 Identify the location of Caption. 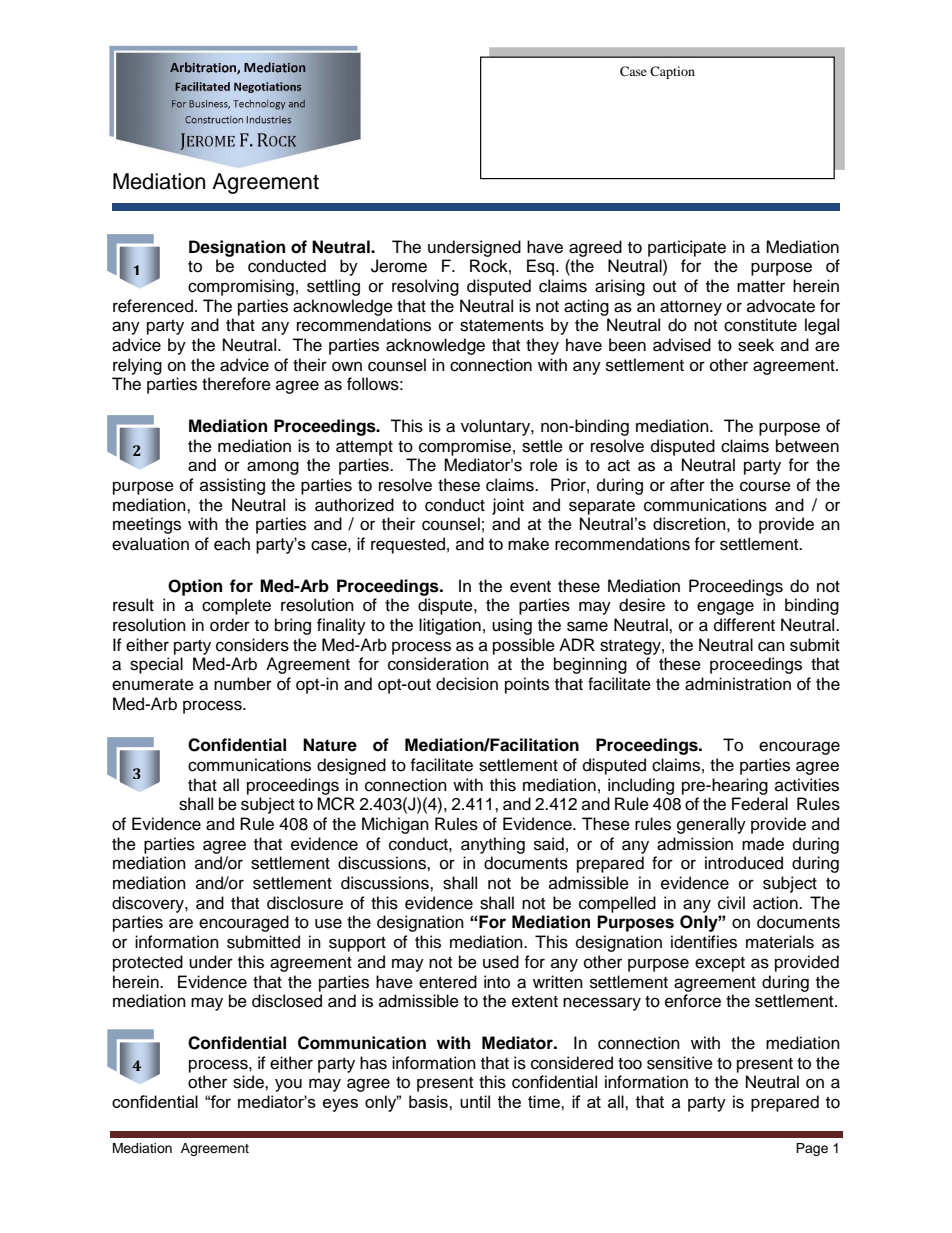
(672, 72).
